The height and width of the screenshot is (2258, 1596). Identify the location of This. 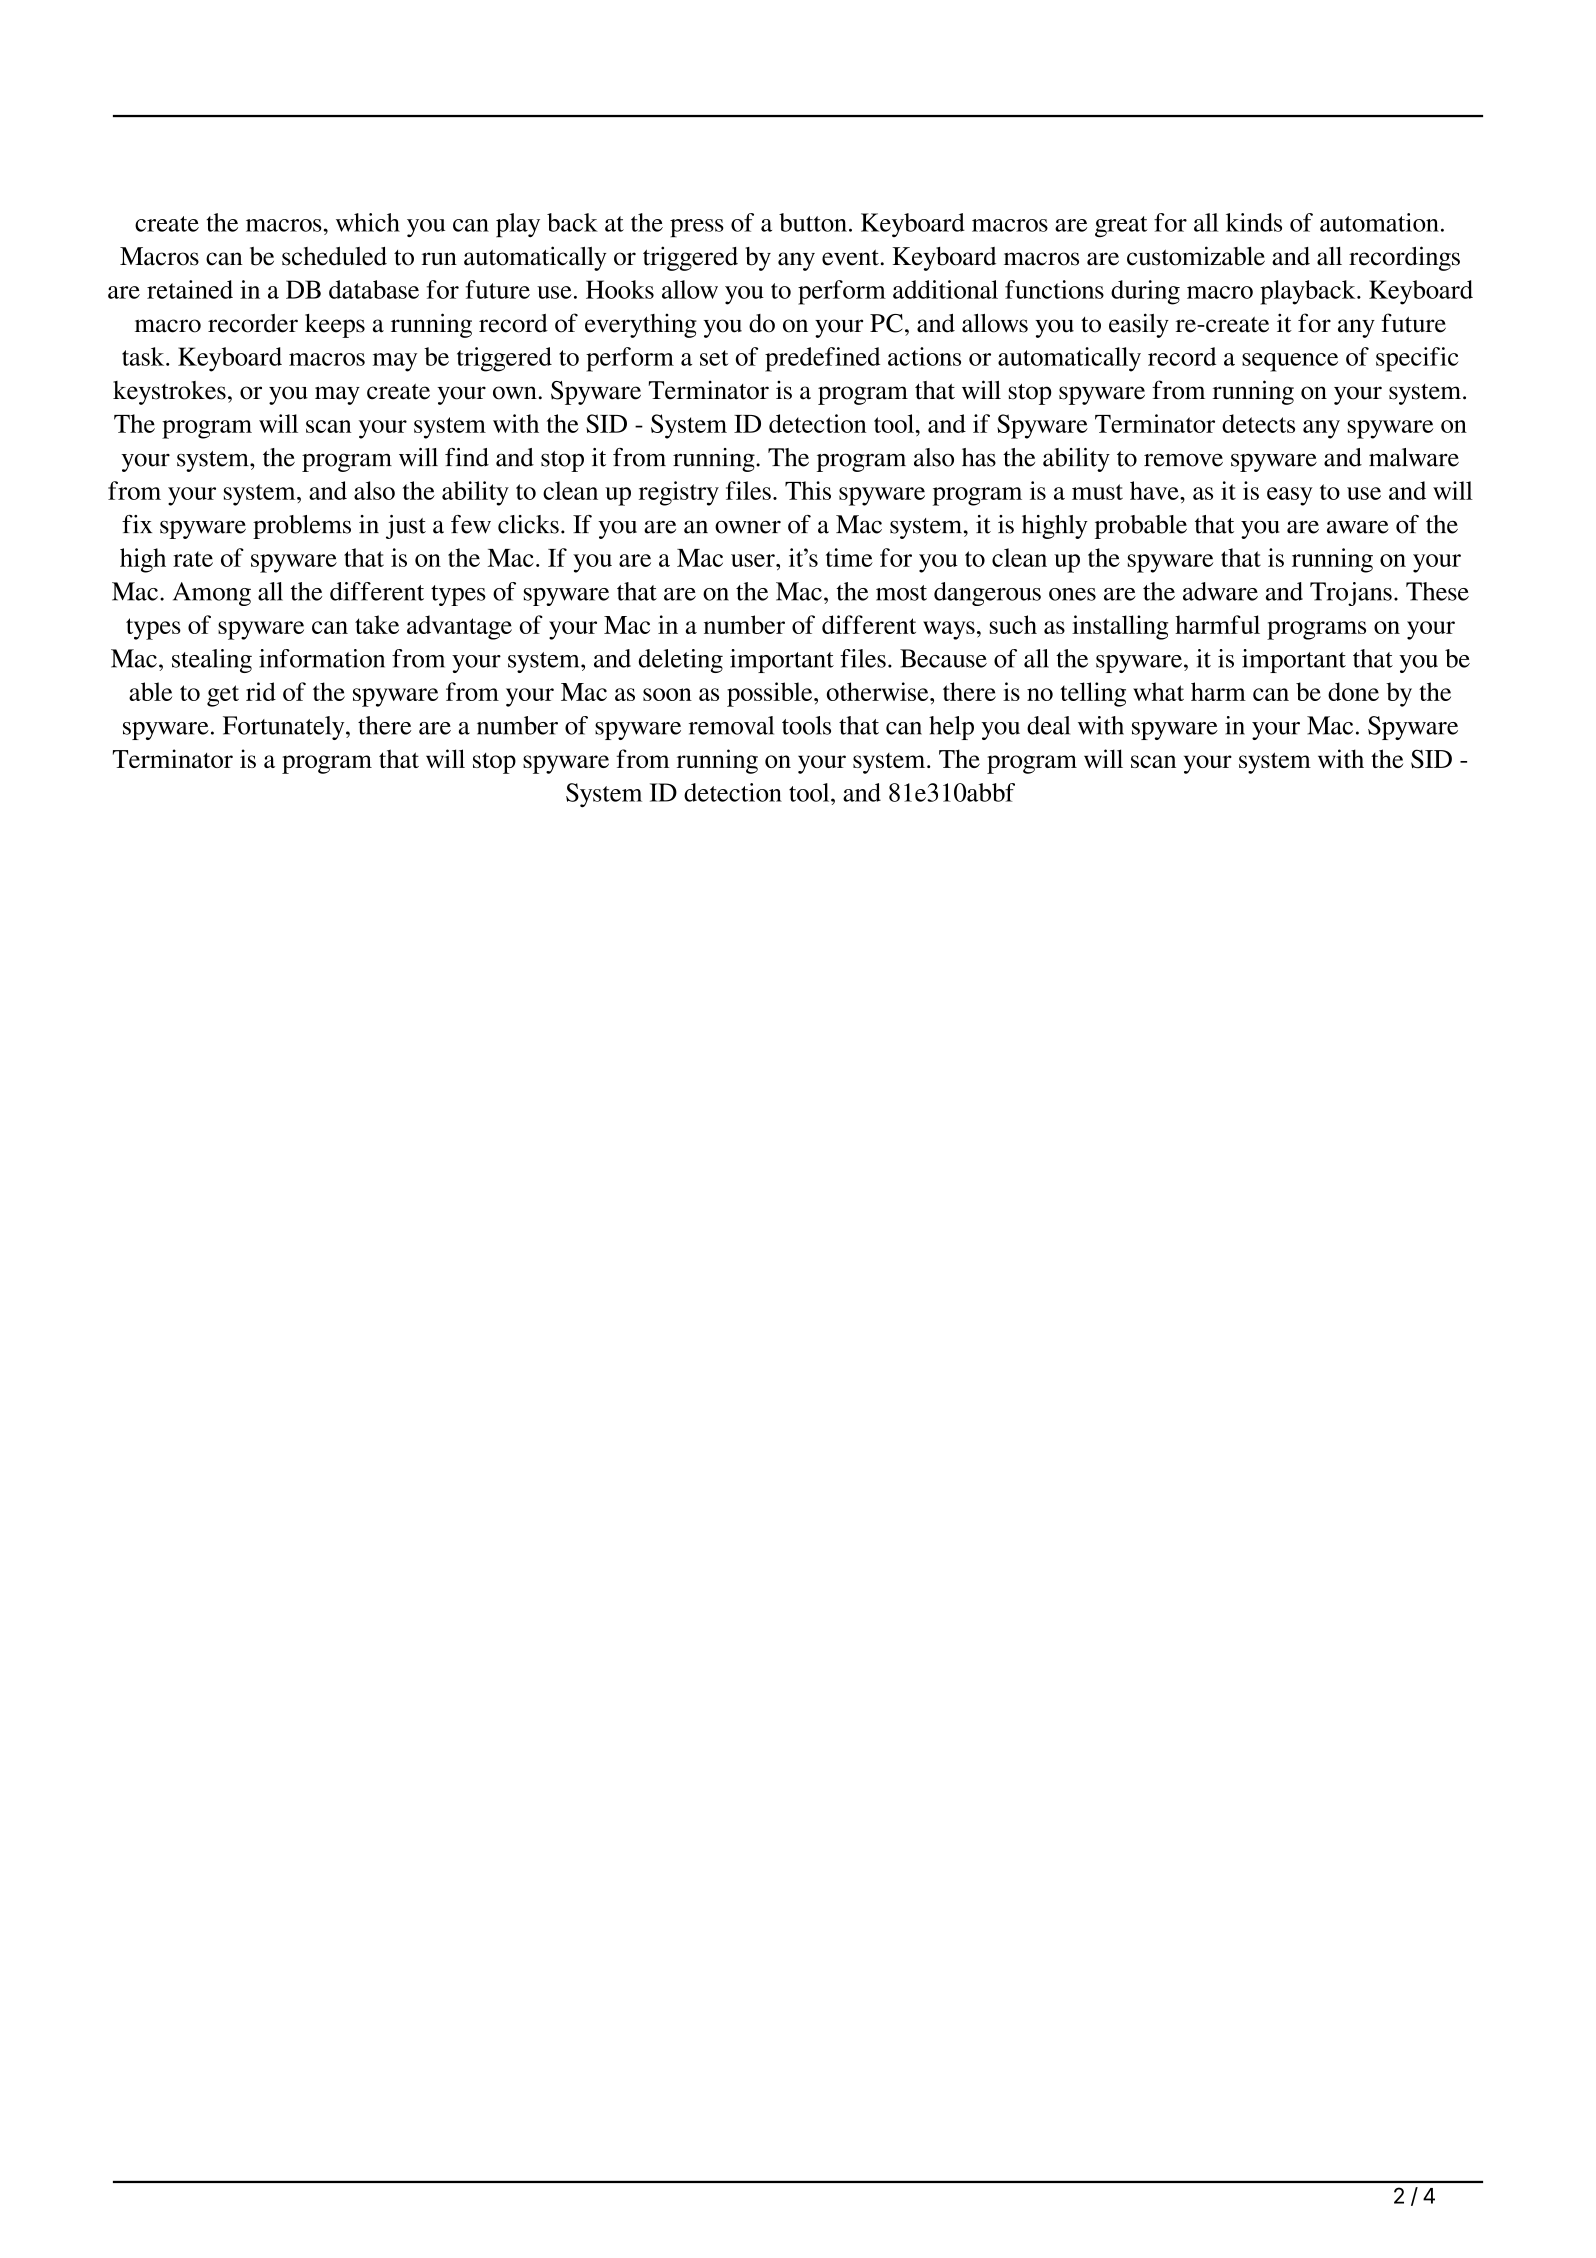
(808, 490).
